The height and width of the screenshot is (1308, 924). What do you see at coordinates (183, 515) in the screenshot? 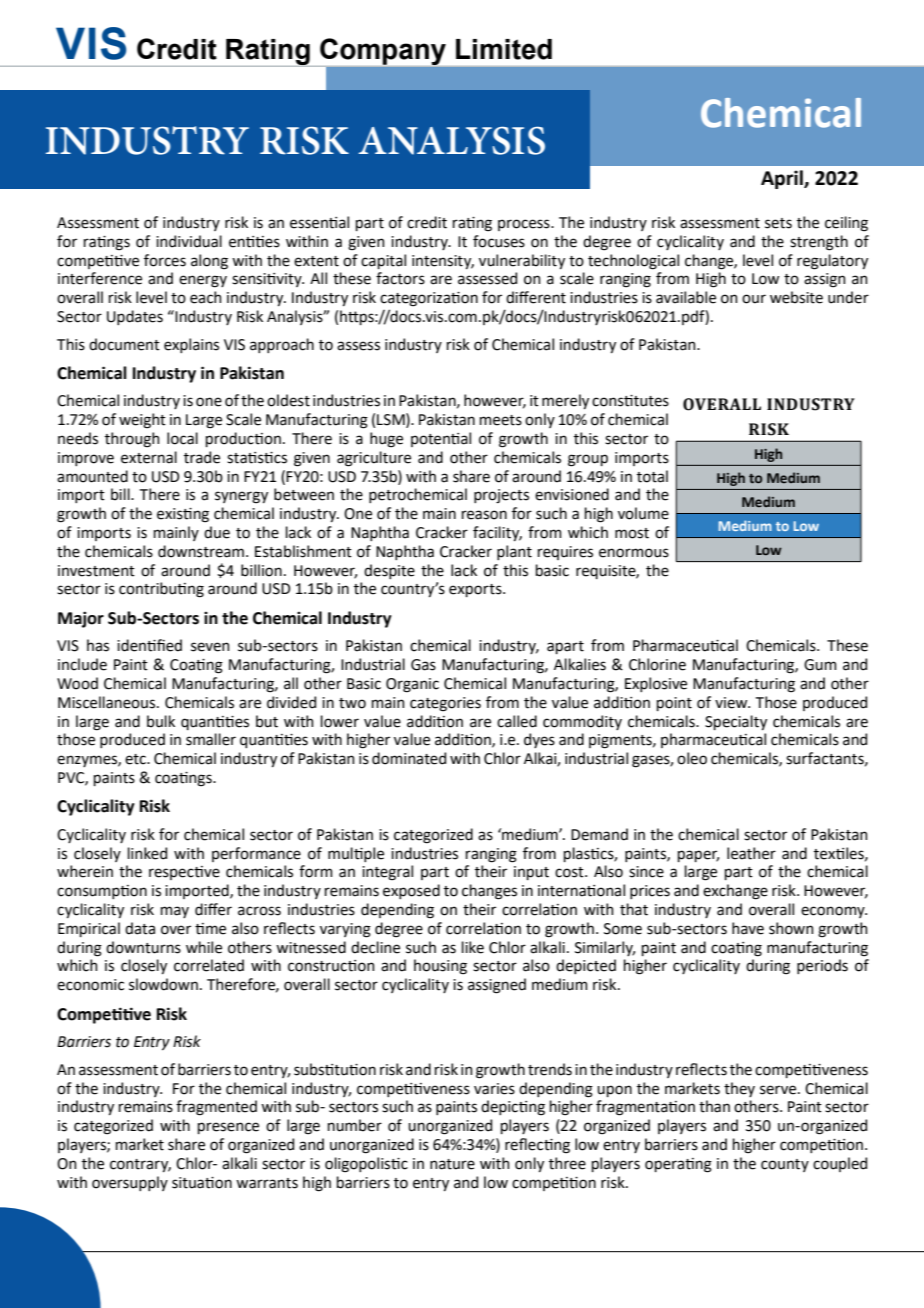
I see `existing` at bounding box center [183, 515].
